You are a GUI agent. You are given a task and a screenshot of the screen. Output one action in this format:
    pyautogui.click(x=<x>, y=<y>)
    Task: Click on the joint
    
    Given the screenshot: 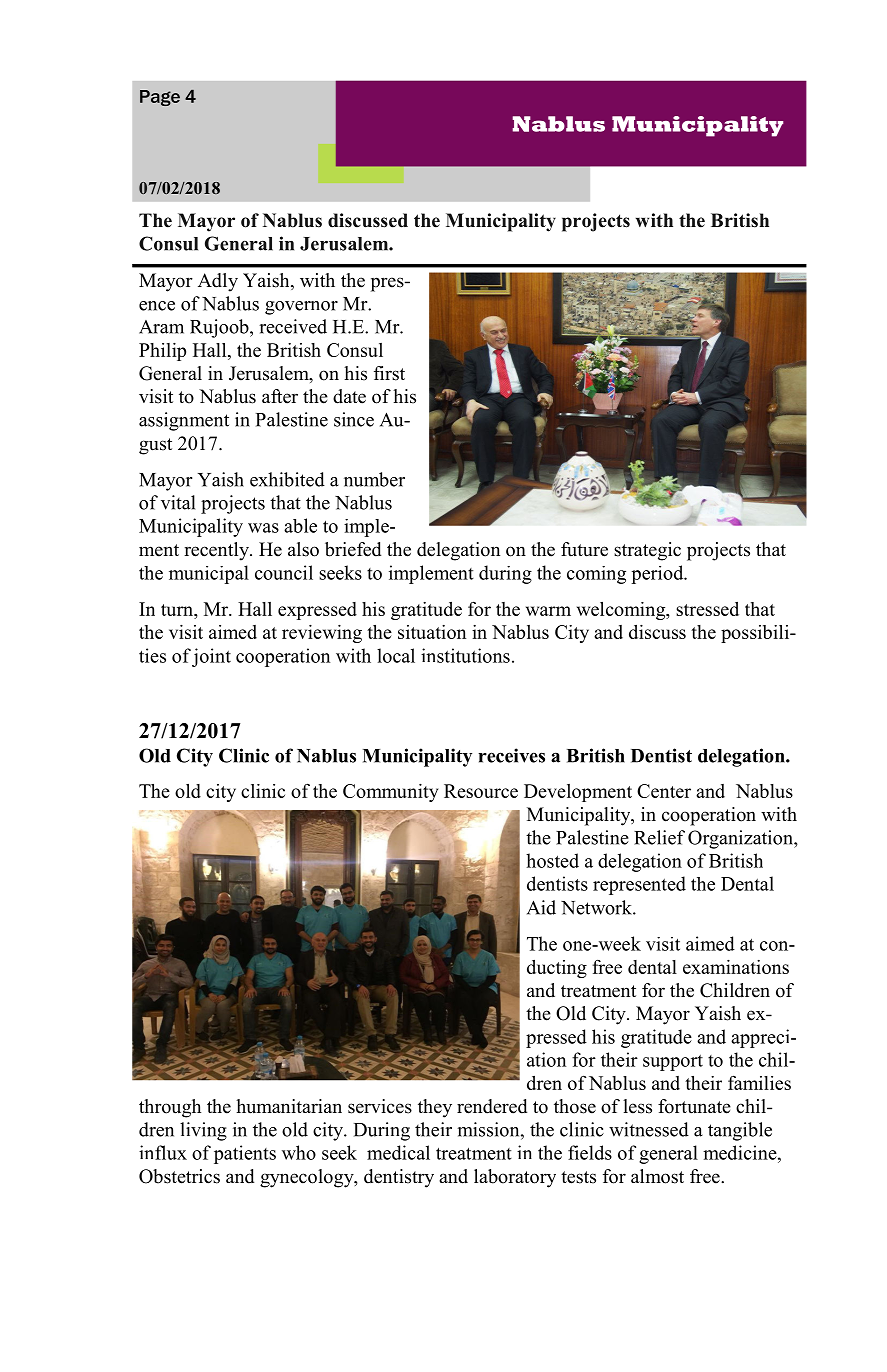 What is the action you would take?
    pyautogui.click(x=211, y=657)
